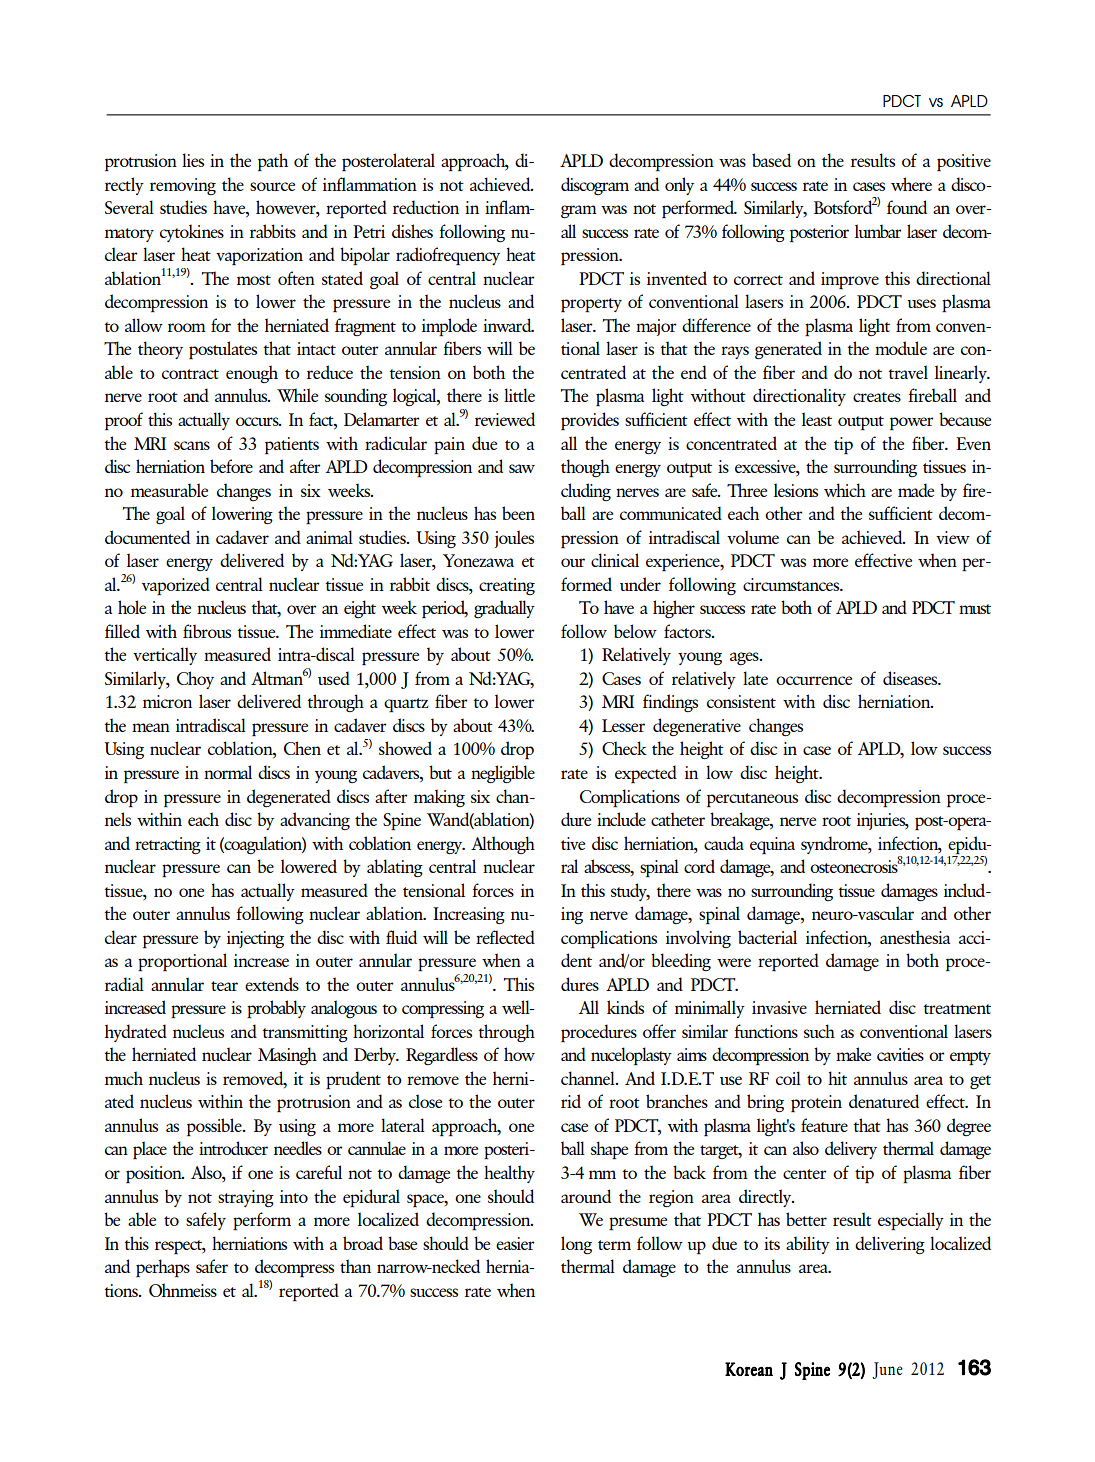 This page has height=1462, width=1095. I want to click on source, so click(272, 186).
